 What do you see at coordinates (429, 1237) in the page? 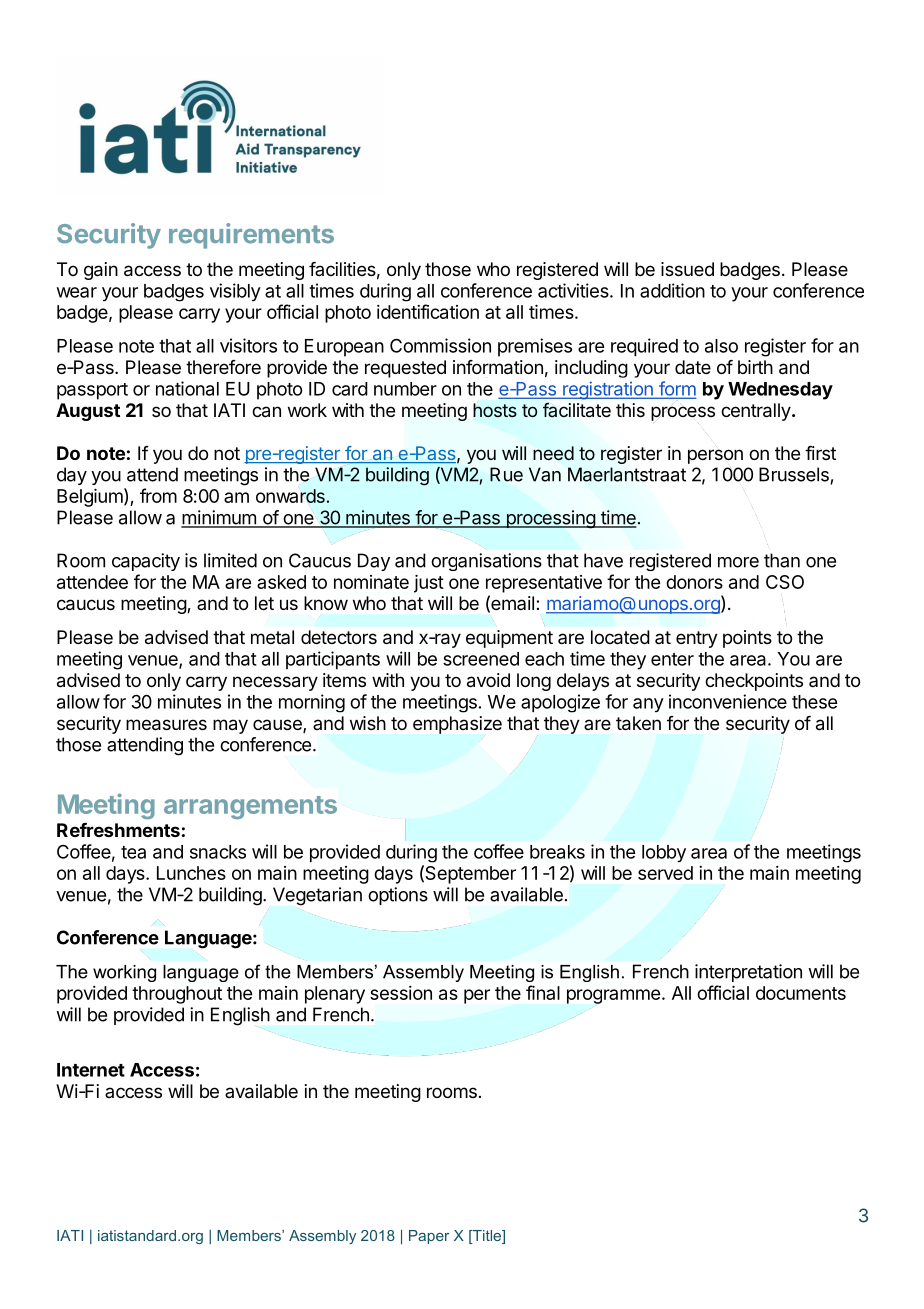
I see `Paper` at bounding box center [429, 1237].
